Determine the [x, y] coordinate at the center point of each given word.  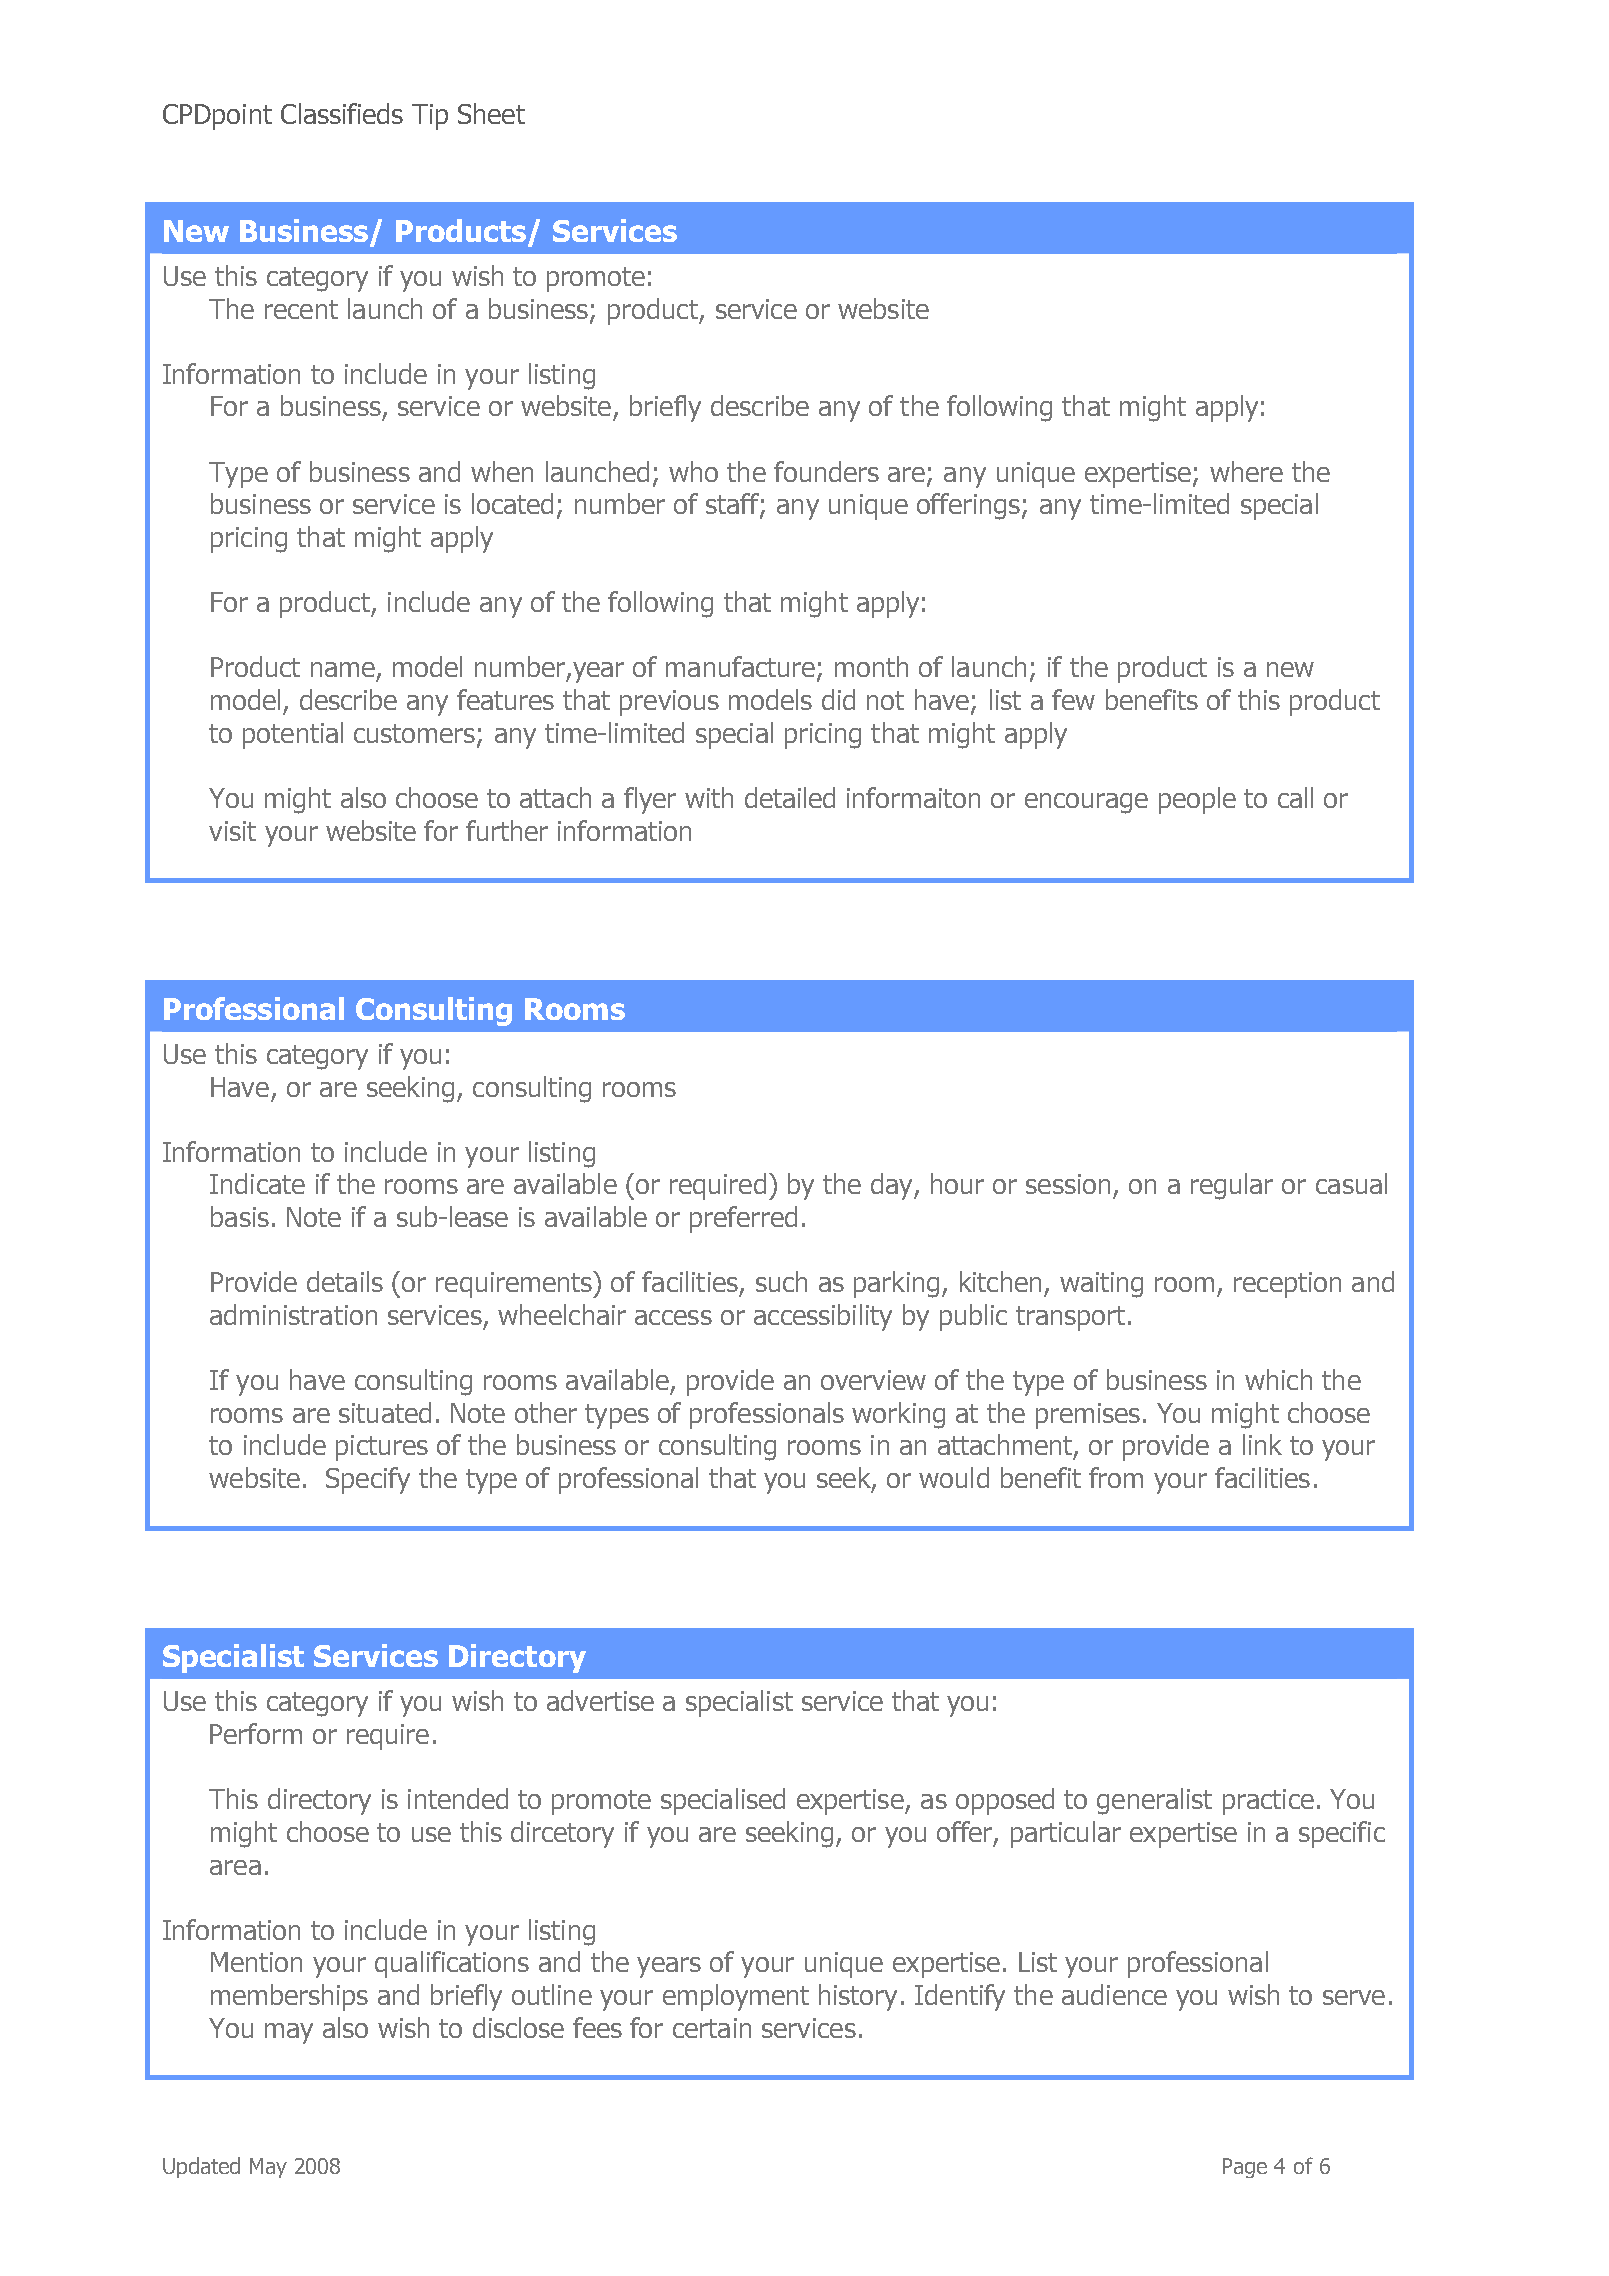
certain [712, 2028]
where [1246, 471]
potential [293, 735]
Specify [368, 1480]
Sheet [491, 113]
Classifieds [342, 113]
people [1197, 800]
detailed [790, 797]
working [898, 1415]
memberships [289, 1997]
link [1262, 1444]
